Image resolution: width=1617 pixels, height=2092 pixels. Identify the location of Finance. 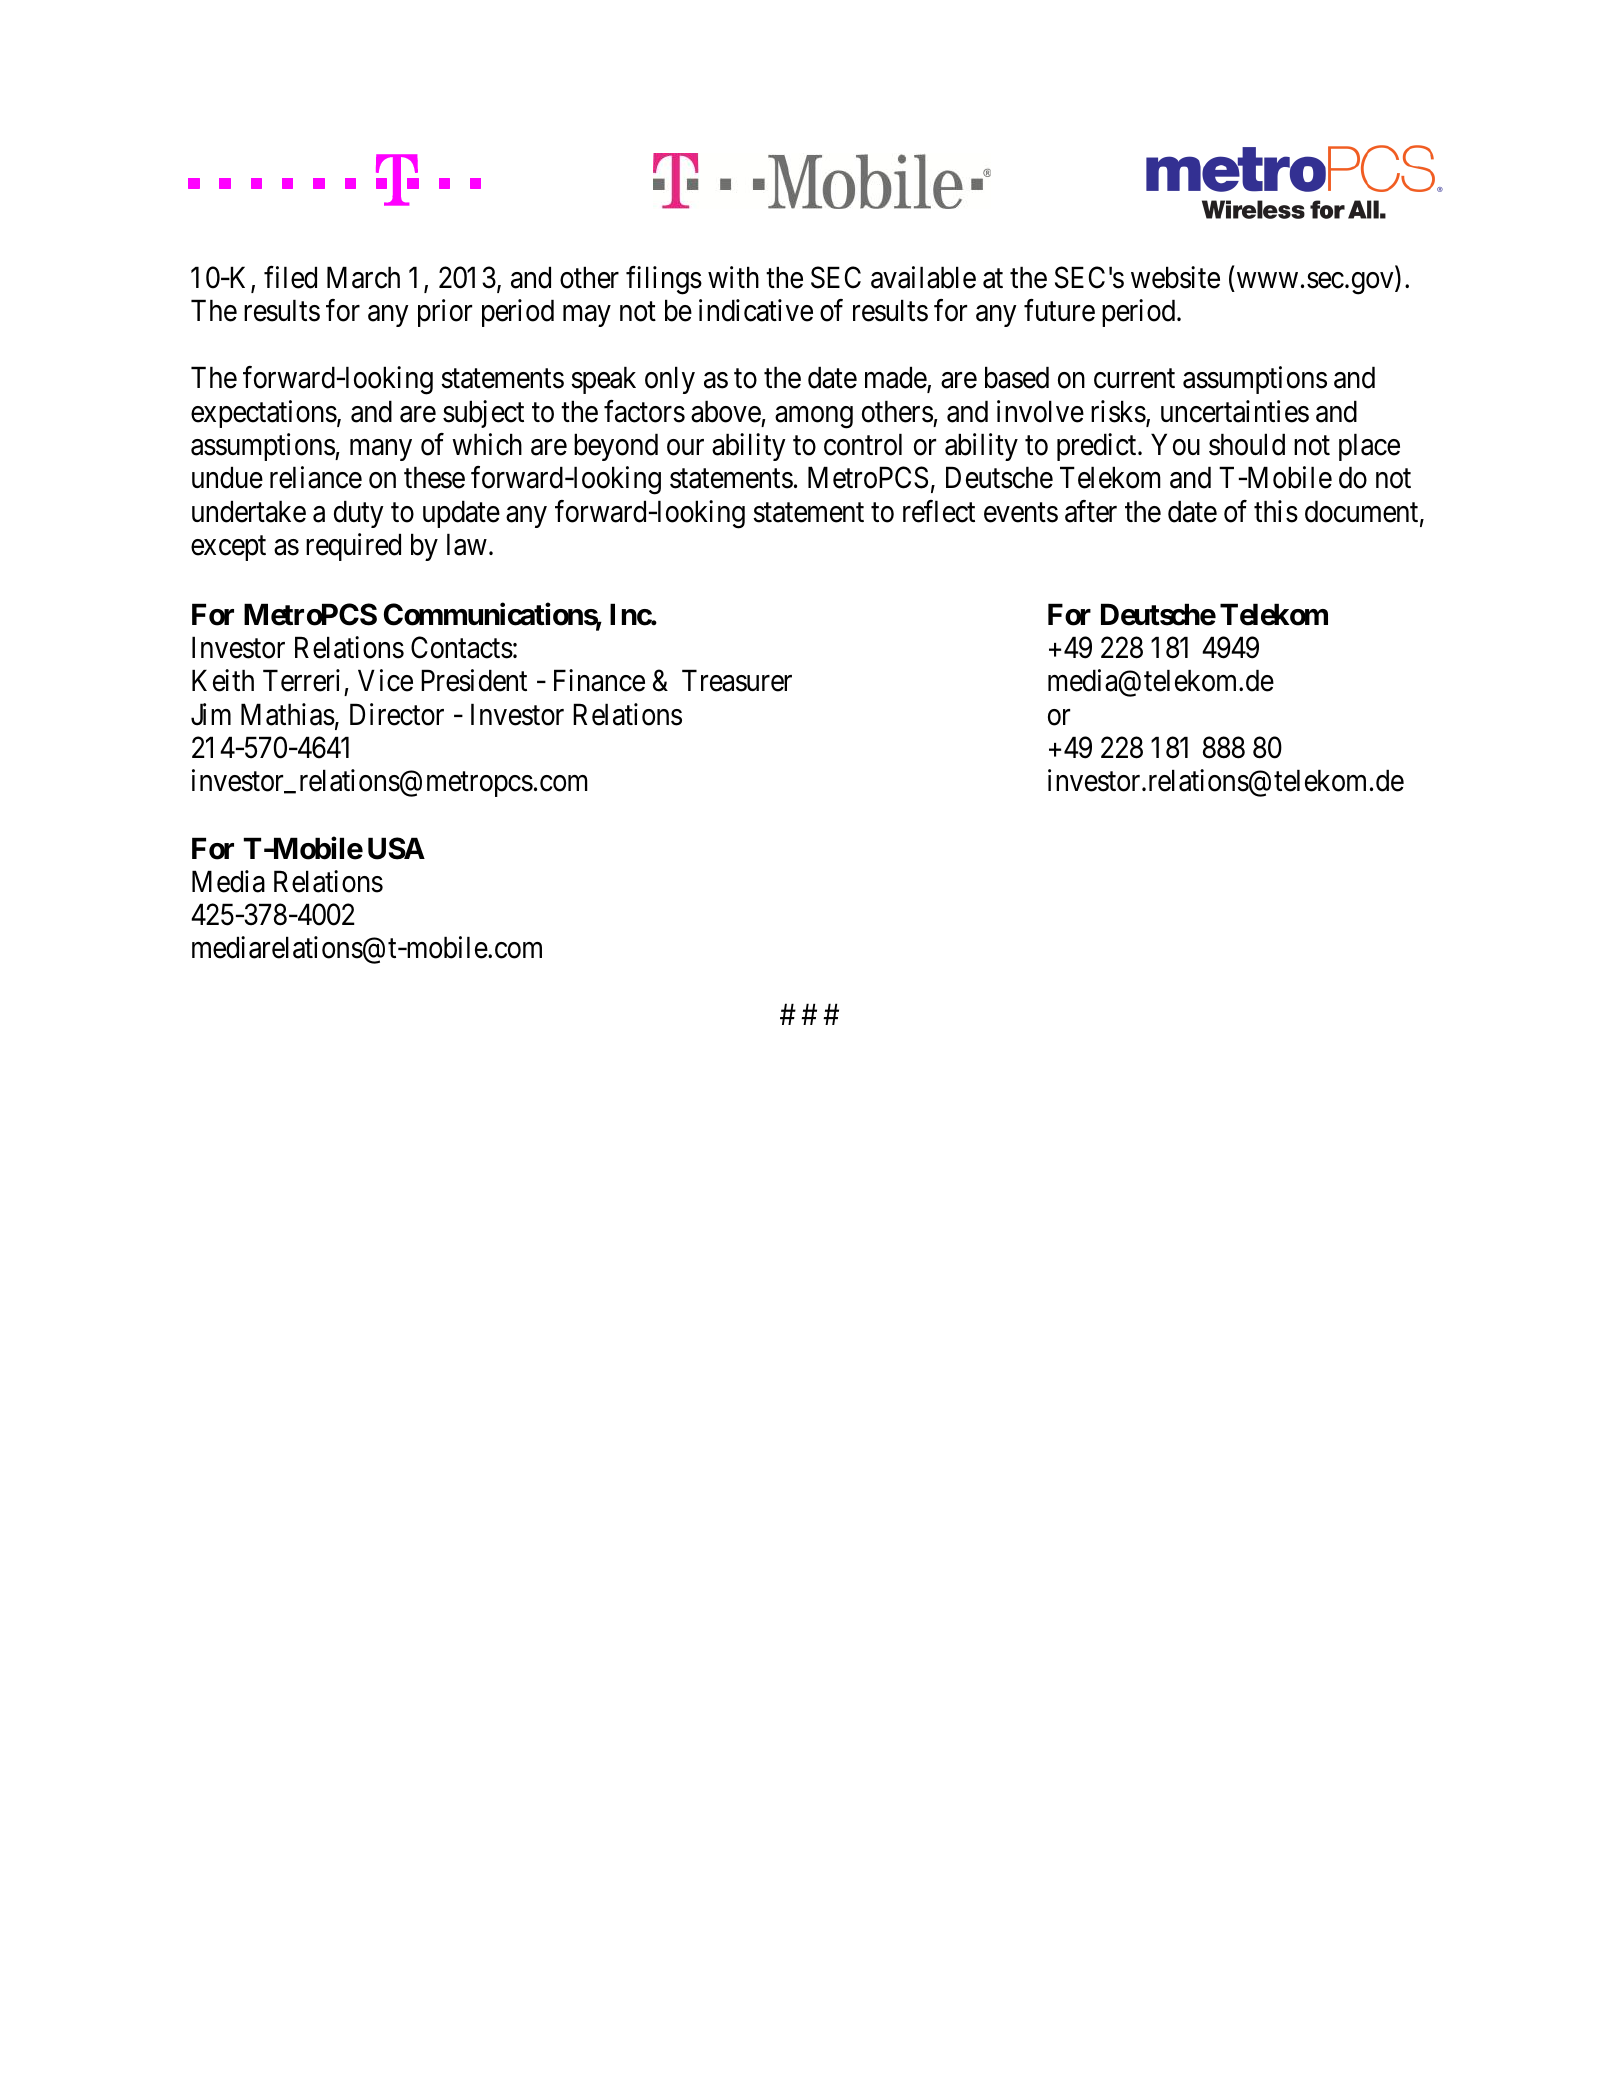
(599, 680).
